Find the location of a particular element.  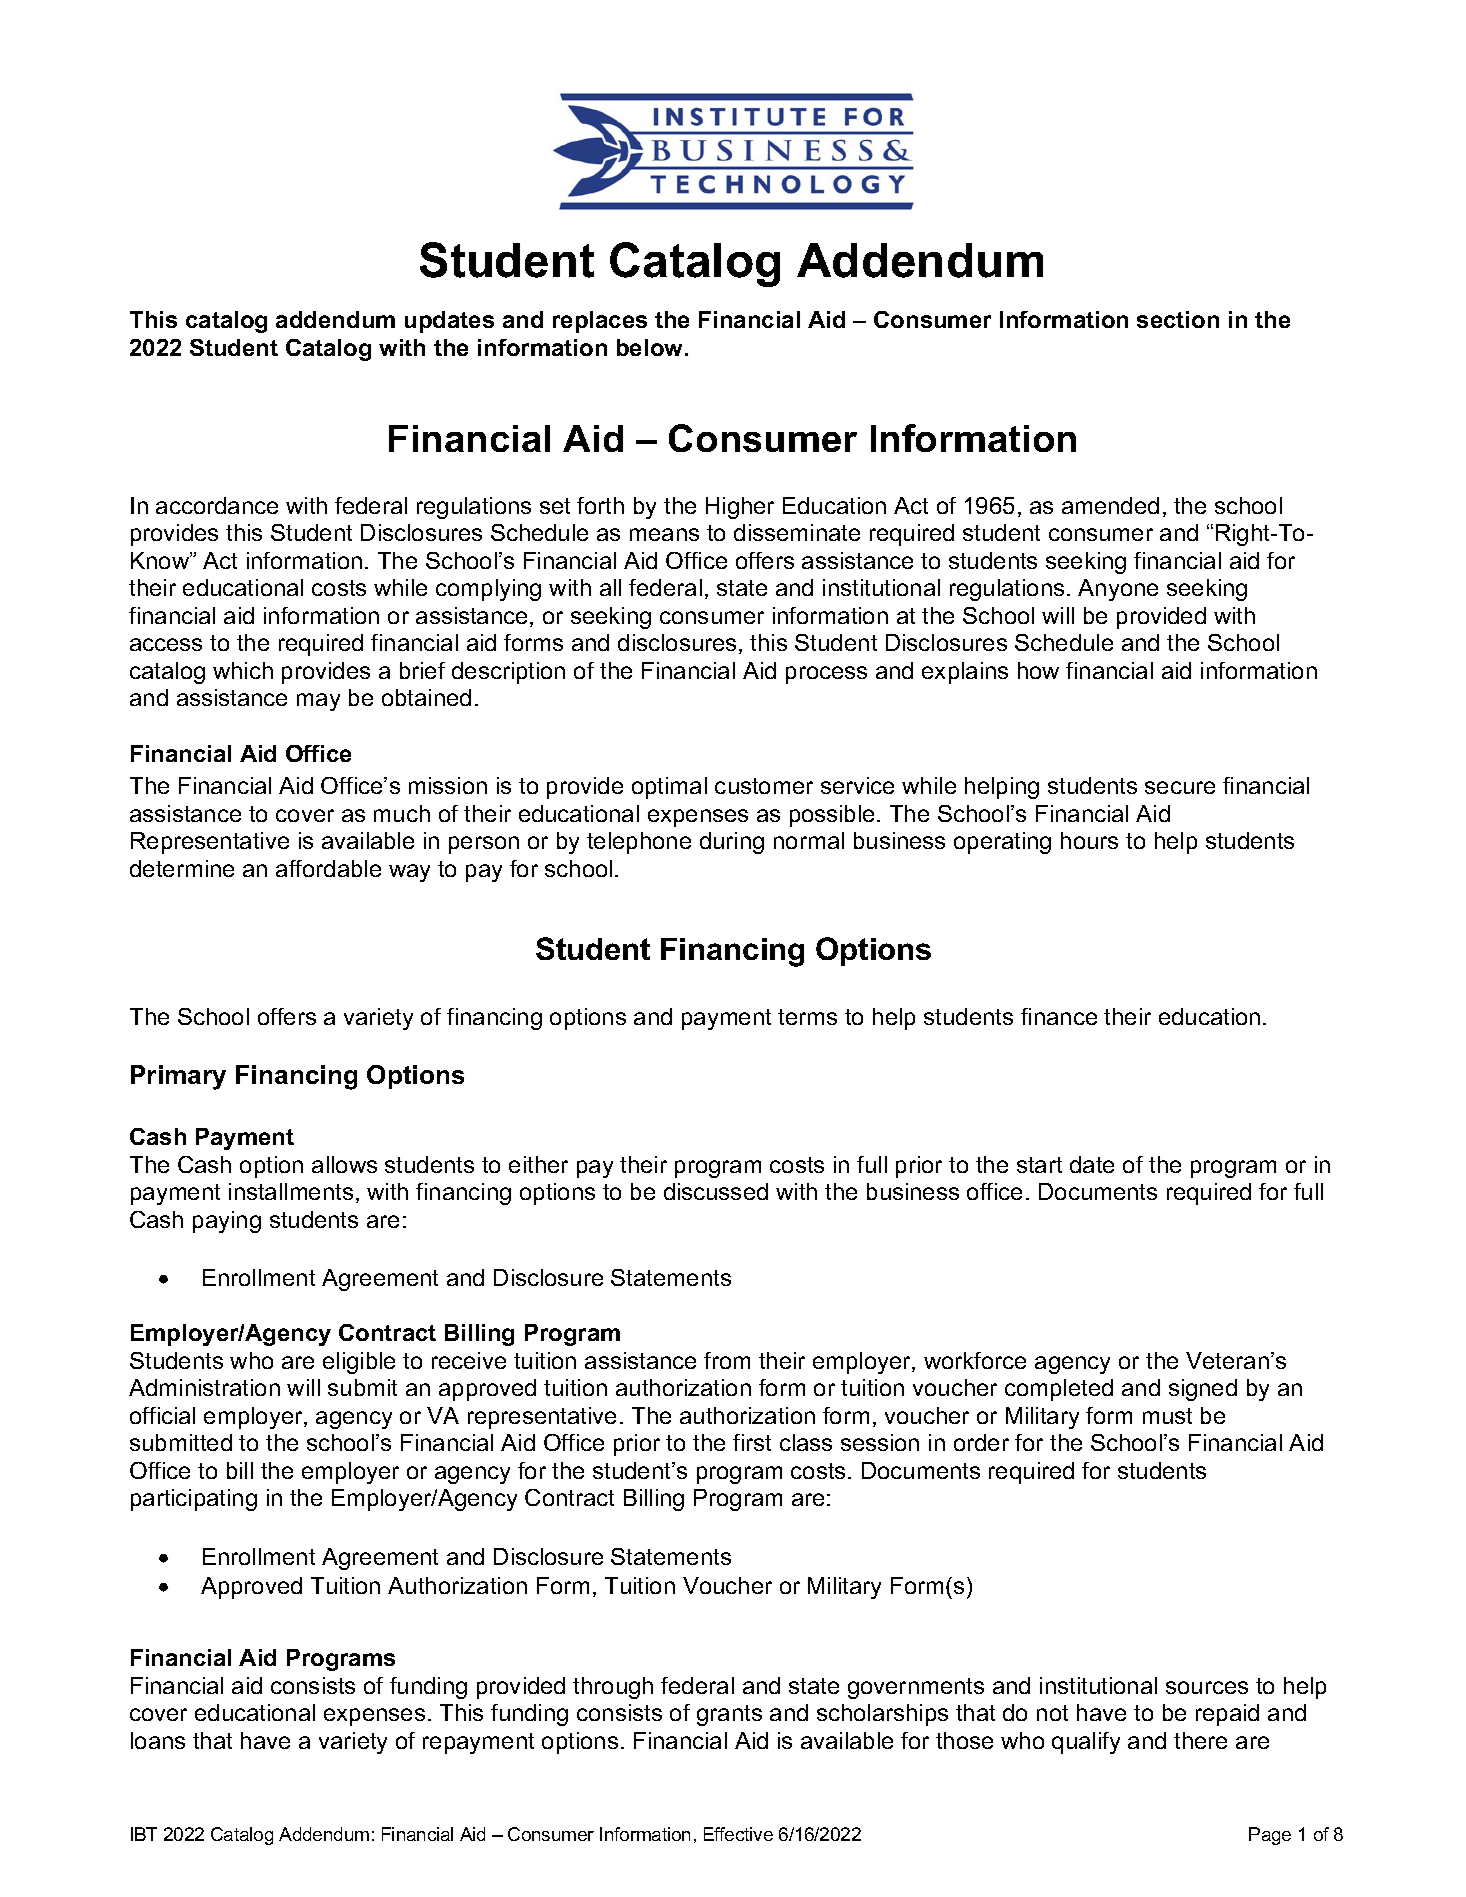

section is located at coordinates (1178, 319).
